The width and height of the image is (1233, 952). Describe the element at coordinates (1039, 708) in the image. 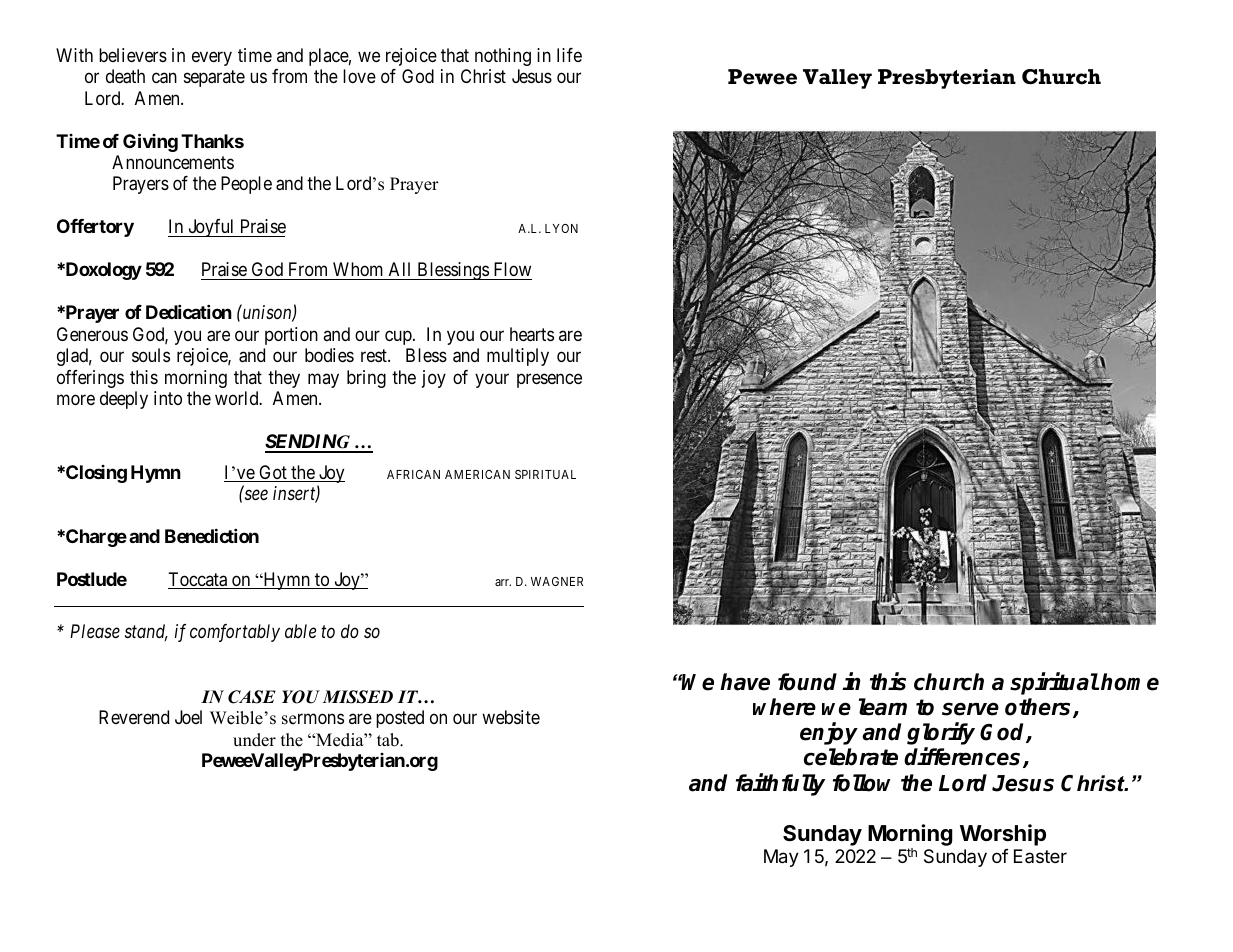

I see `others` at that location.
